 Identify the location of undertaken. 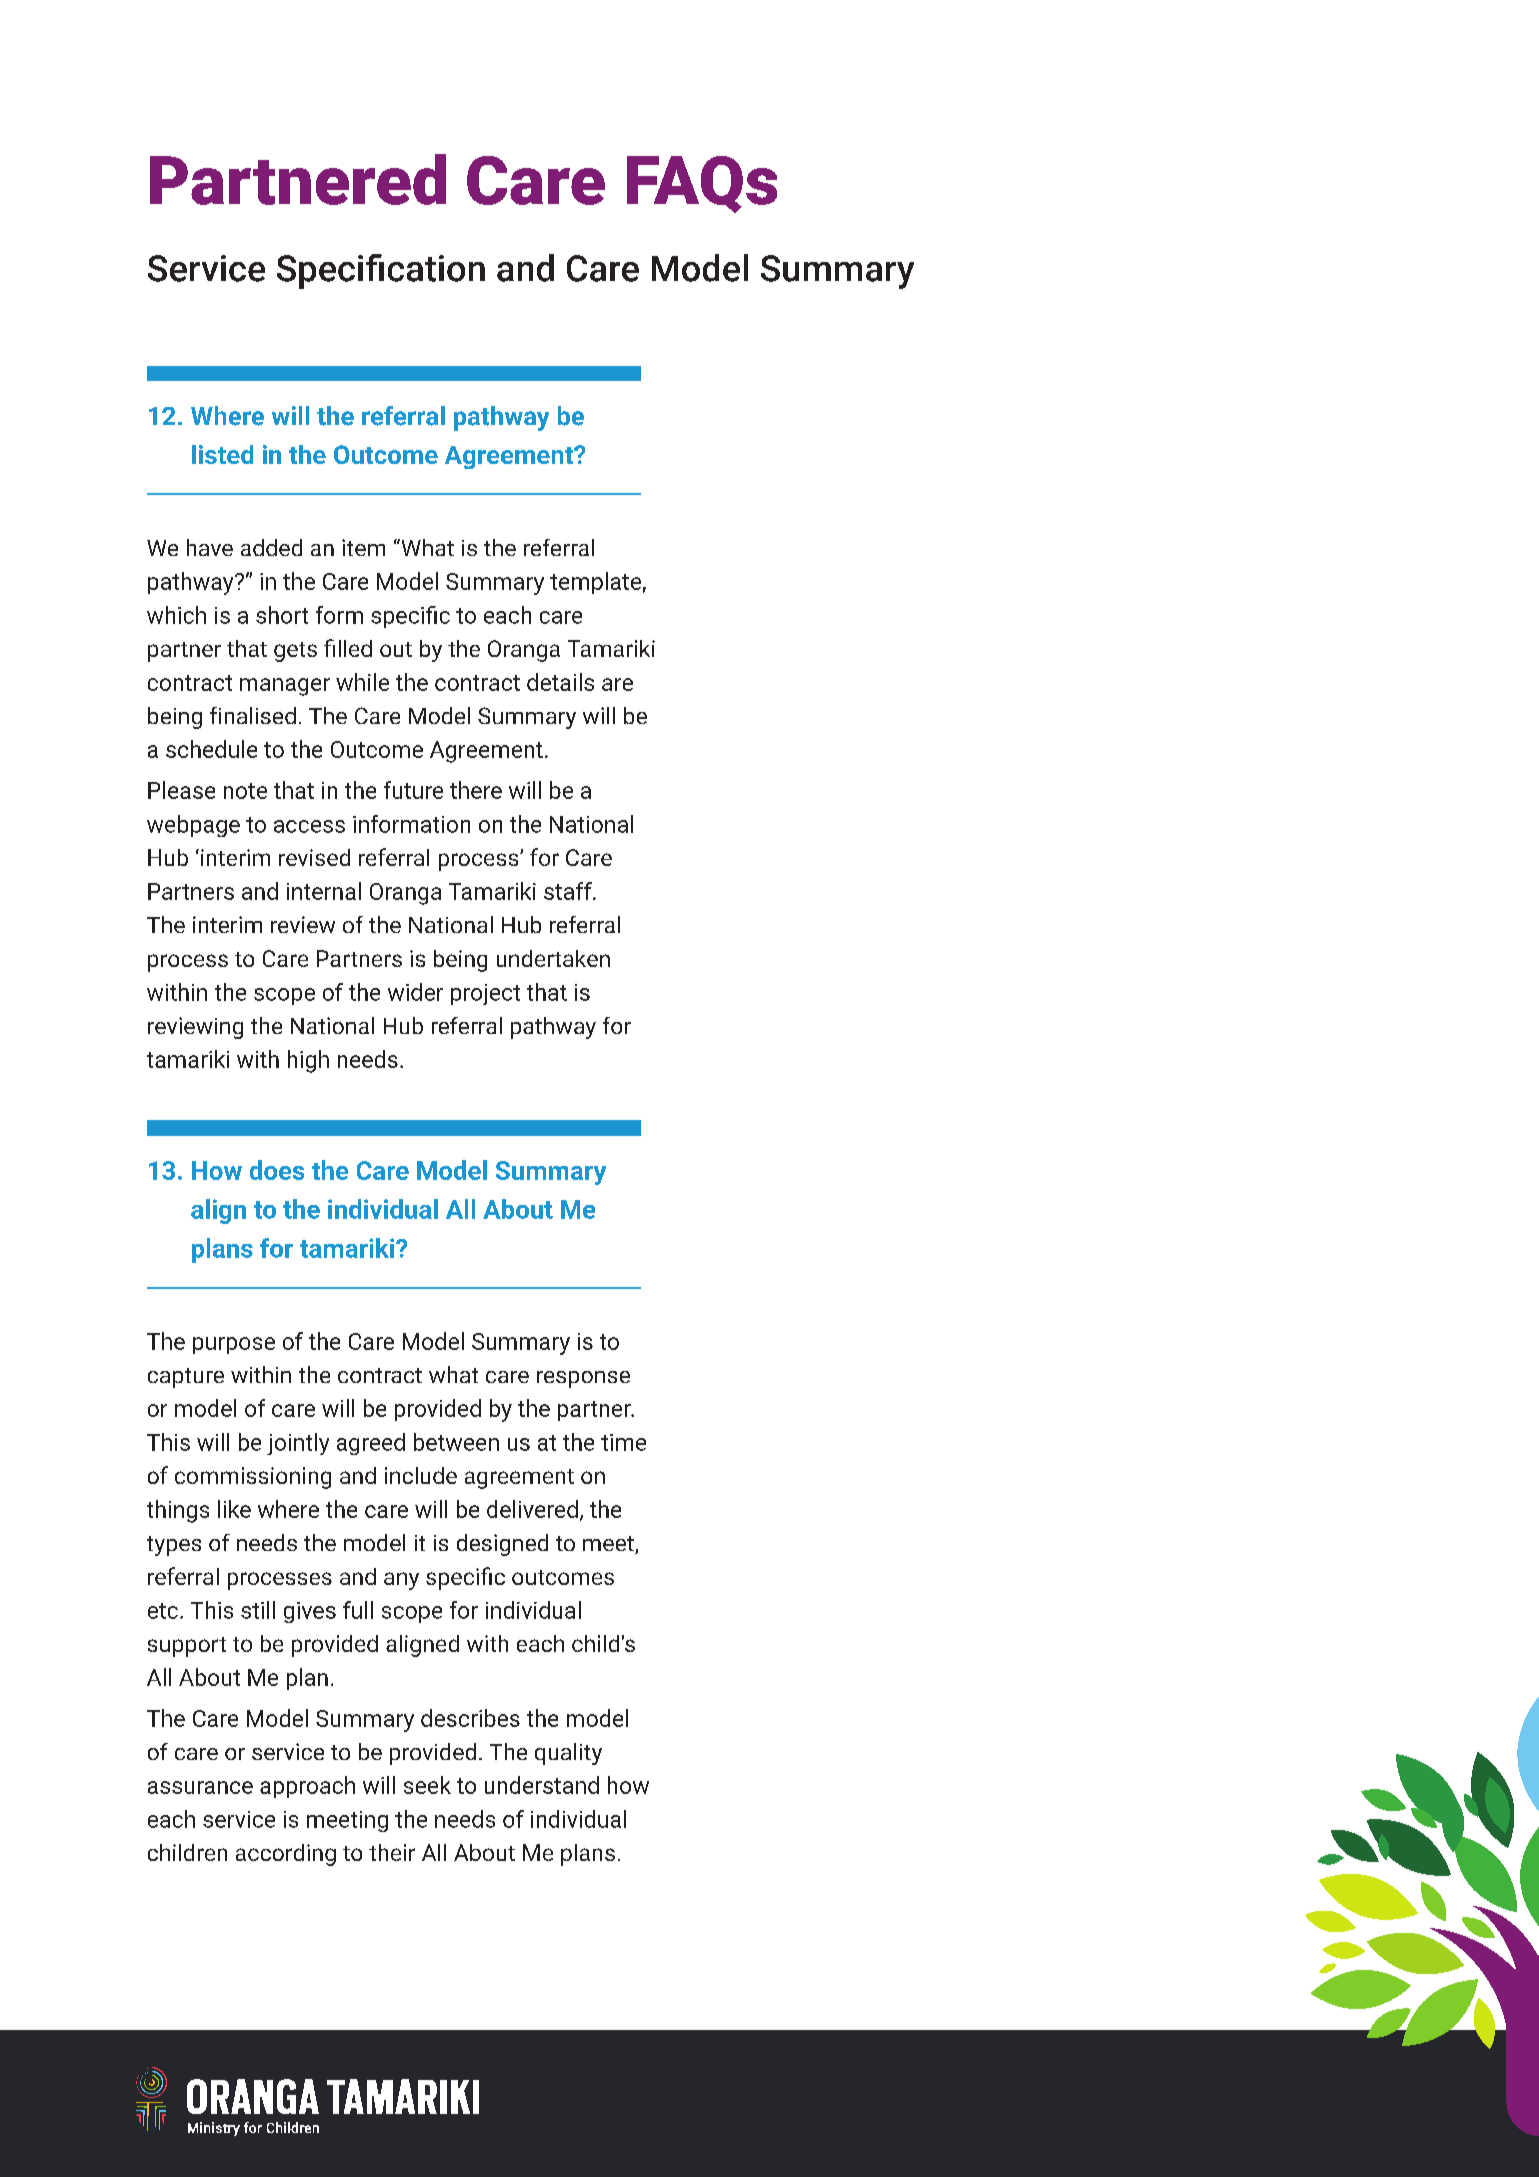
(553, 958).
